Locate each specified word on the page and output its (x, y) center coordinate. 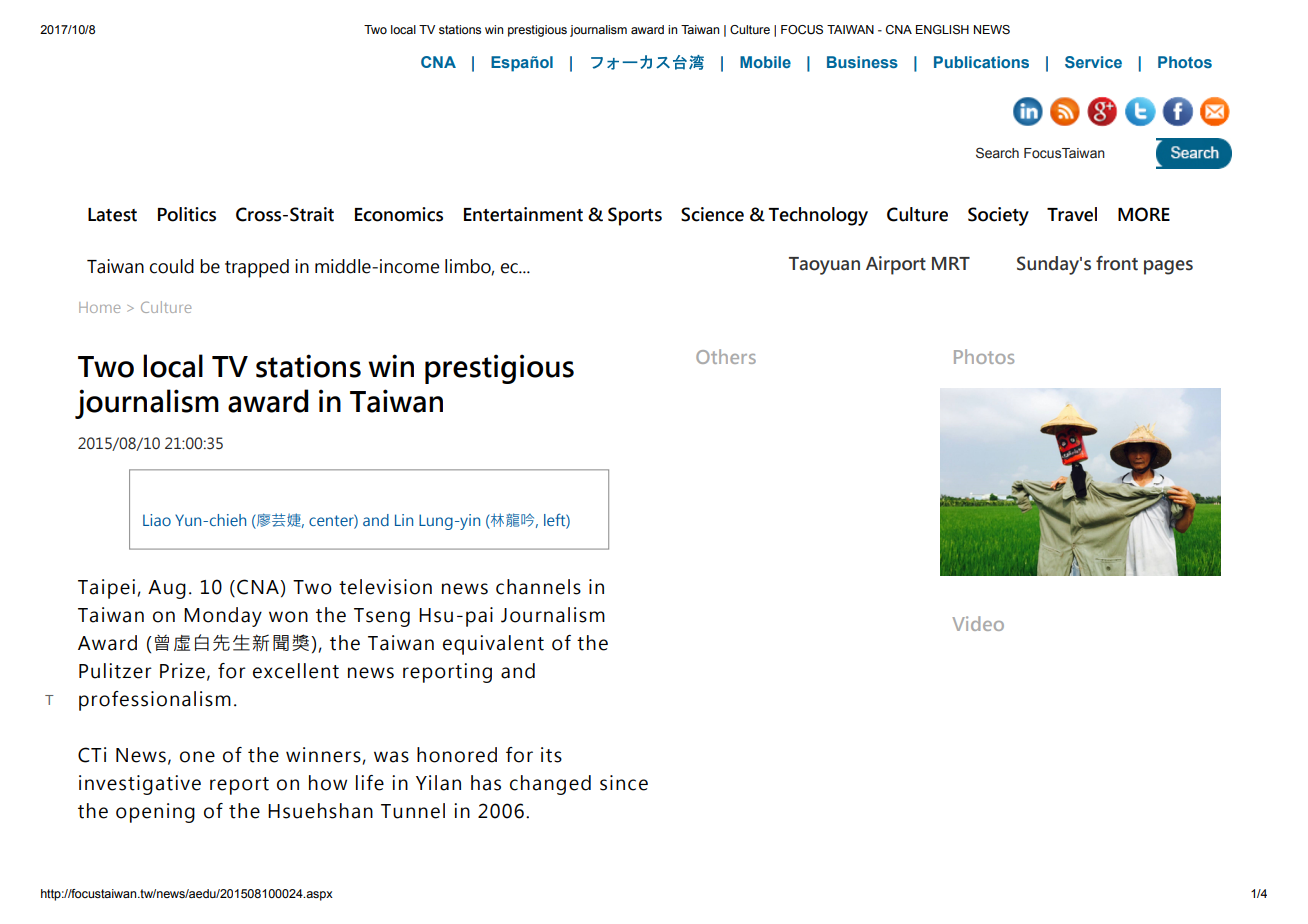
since (624, 783)
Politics (187, 214)
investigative (140, 785)
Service (1093, 62)
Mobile (765, 62)
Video (978, 623)
